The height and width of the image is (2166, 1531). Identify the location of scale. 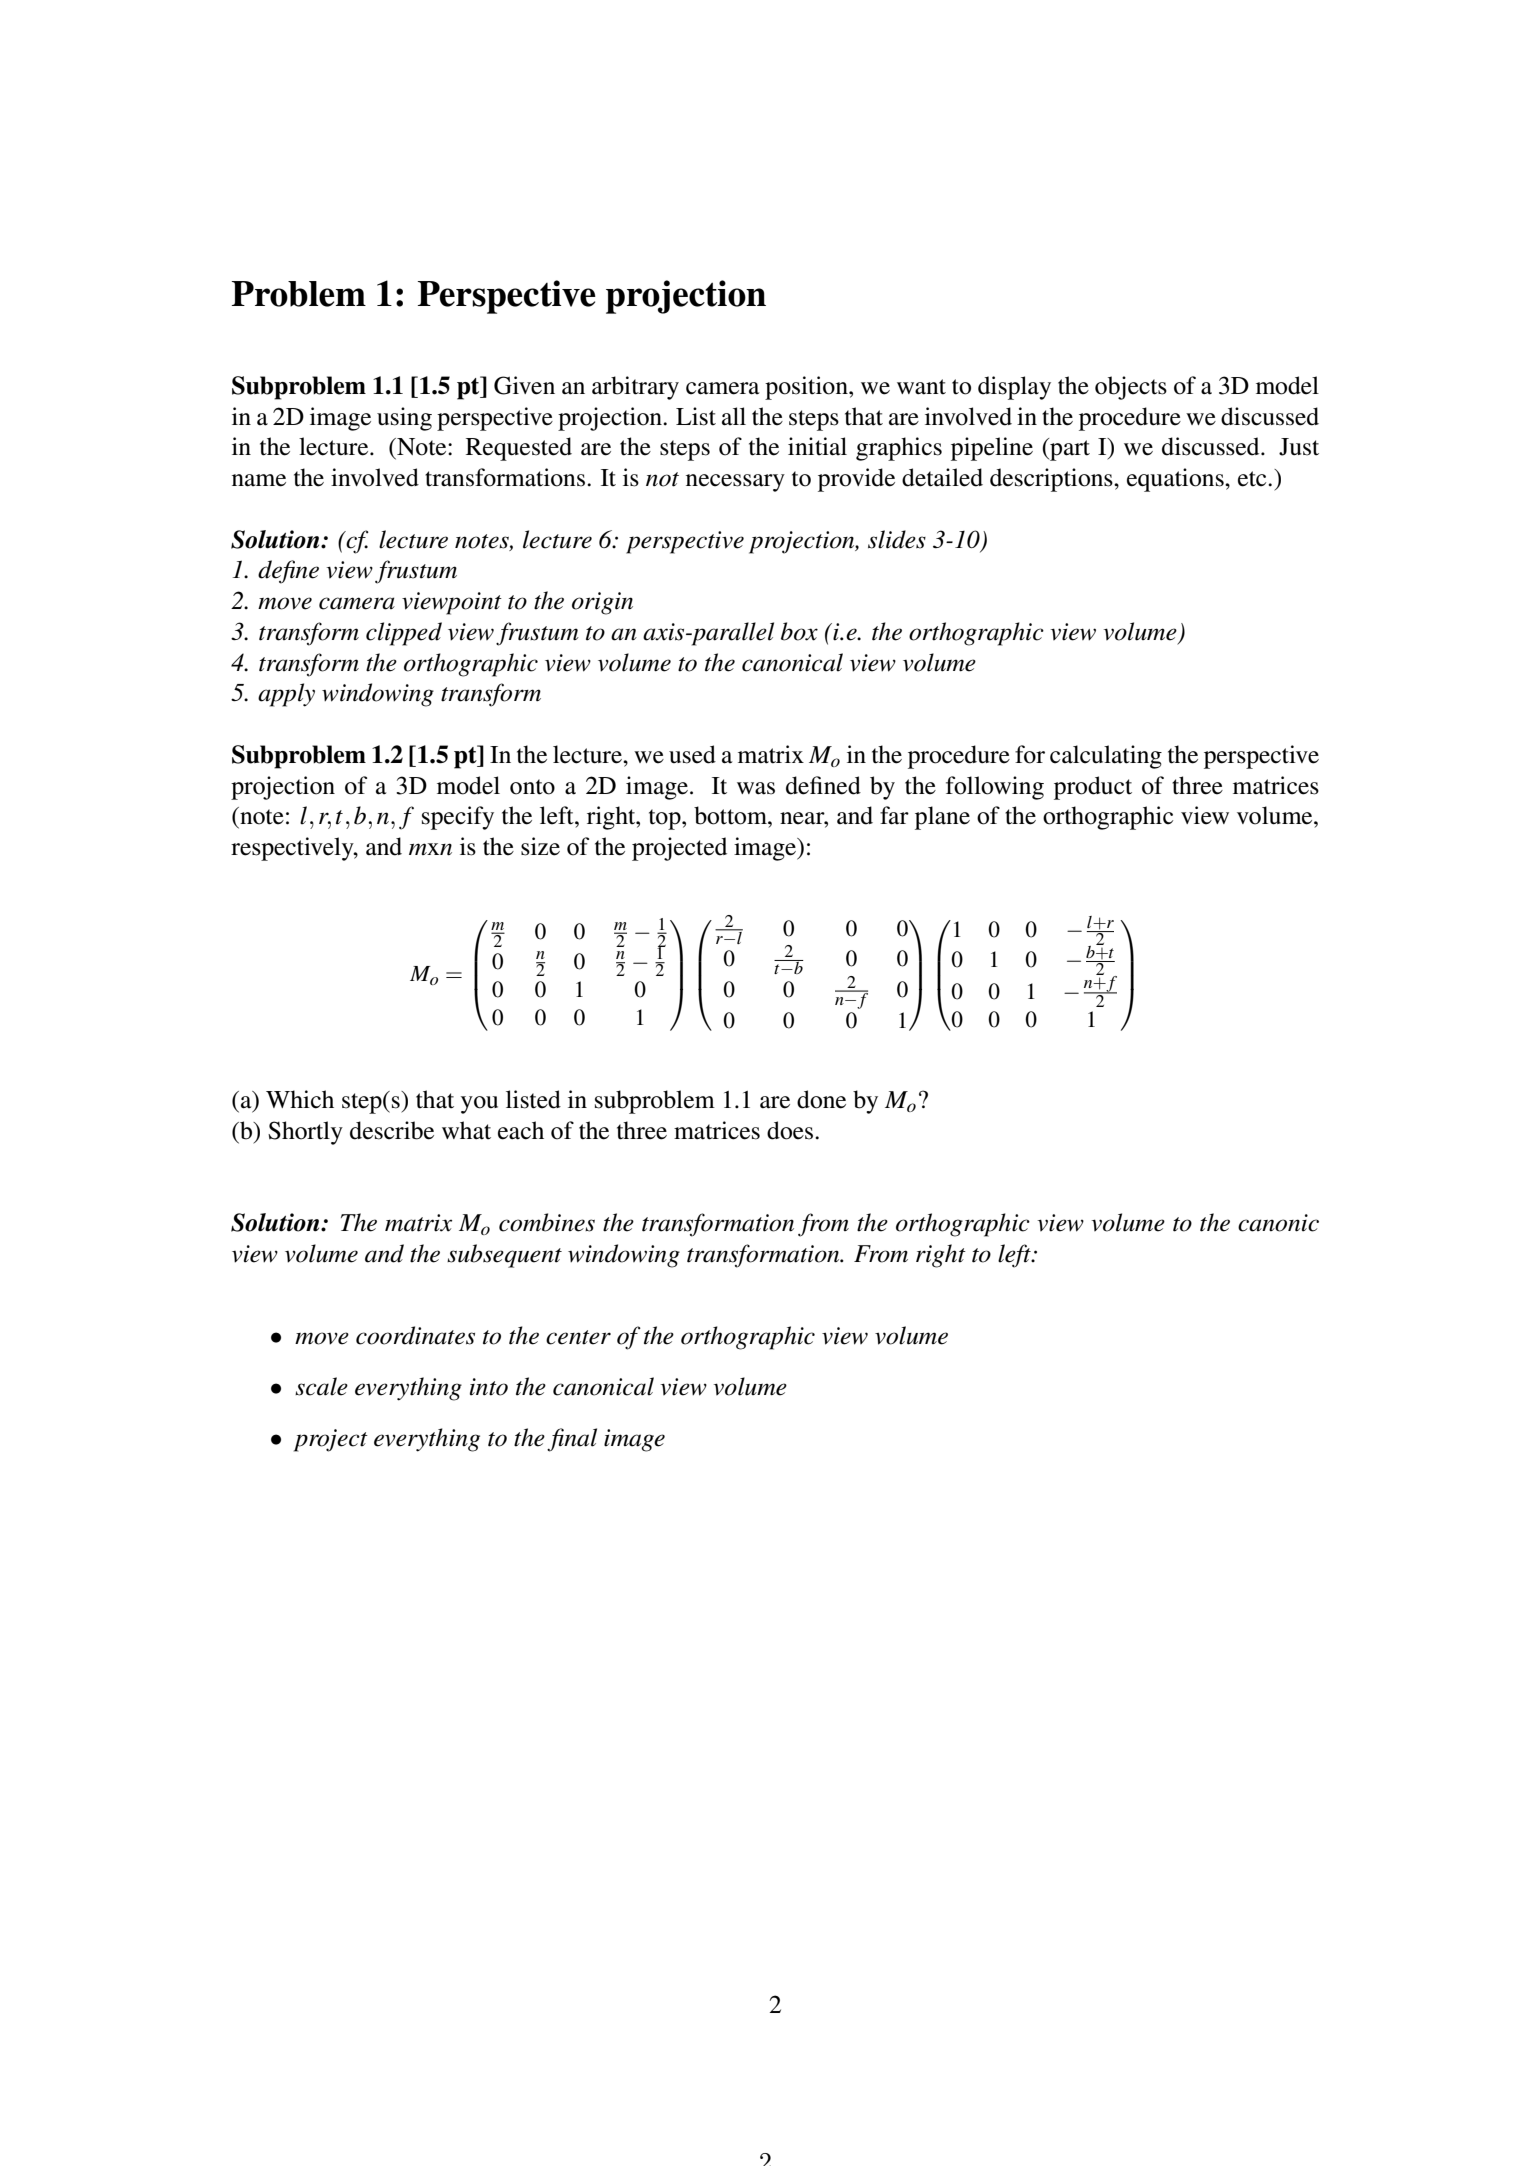
(321, 1386).
